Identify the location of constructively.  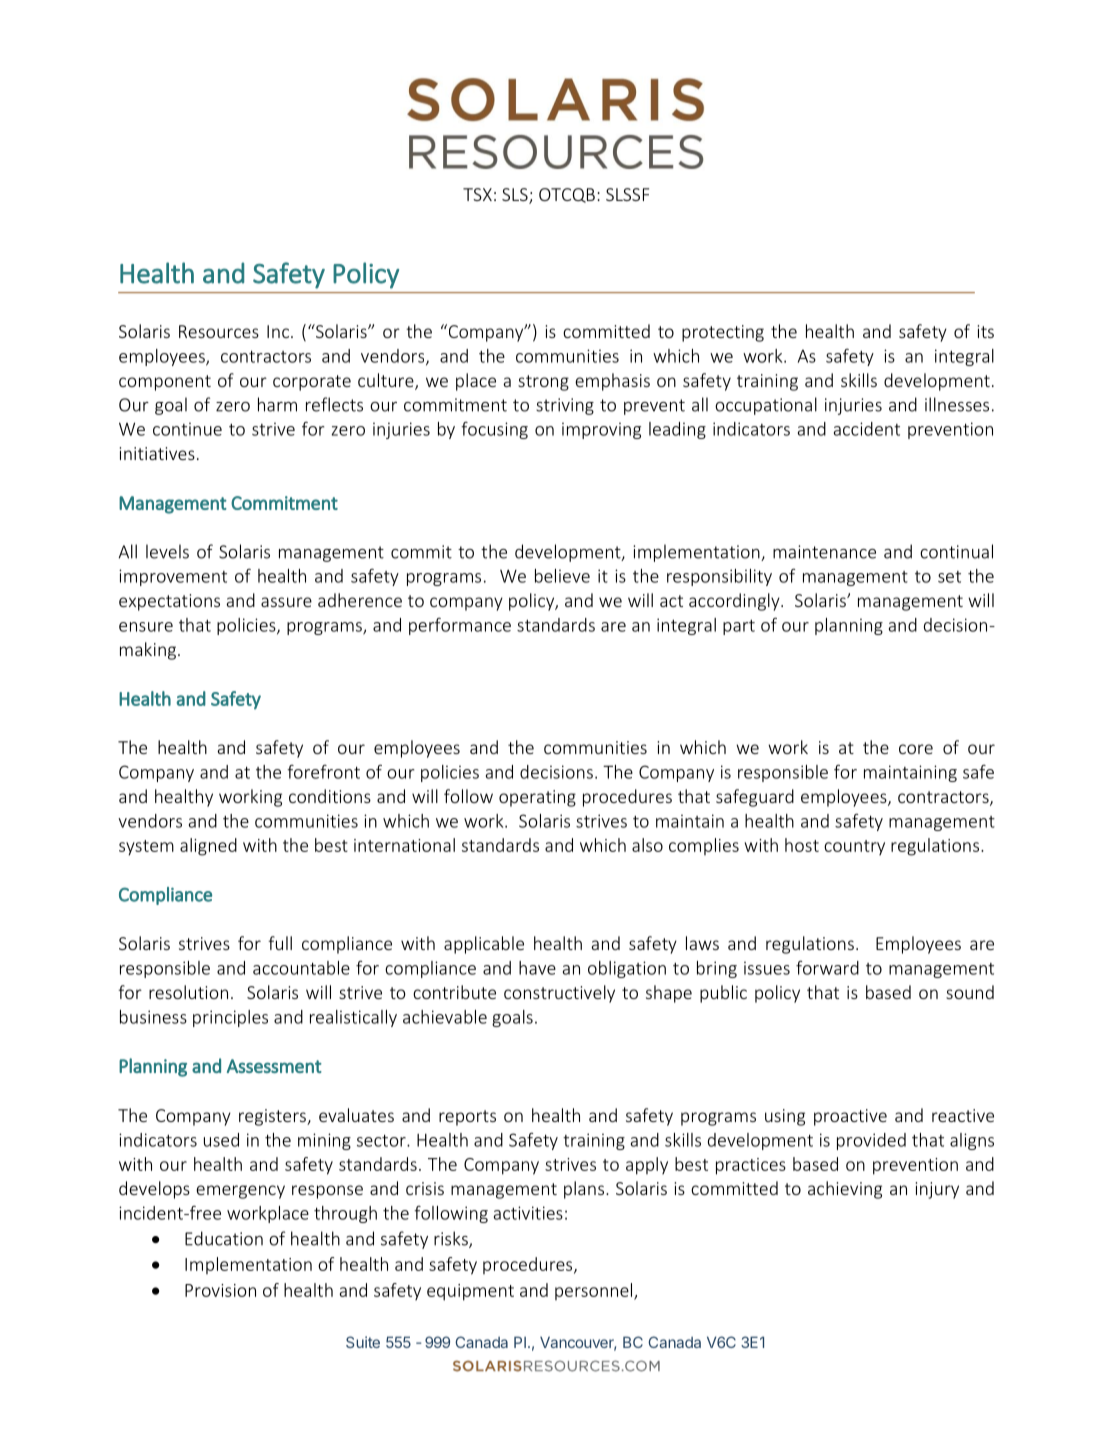
(559, 994).
